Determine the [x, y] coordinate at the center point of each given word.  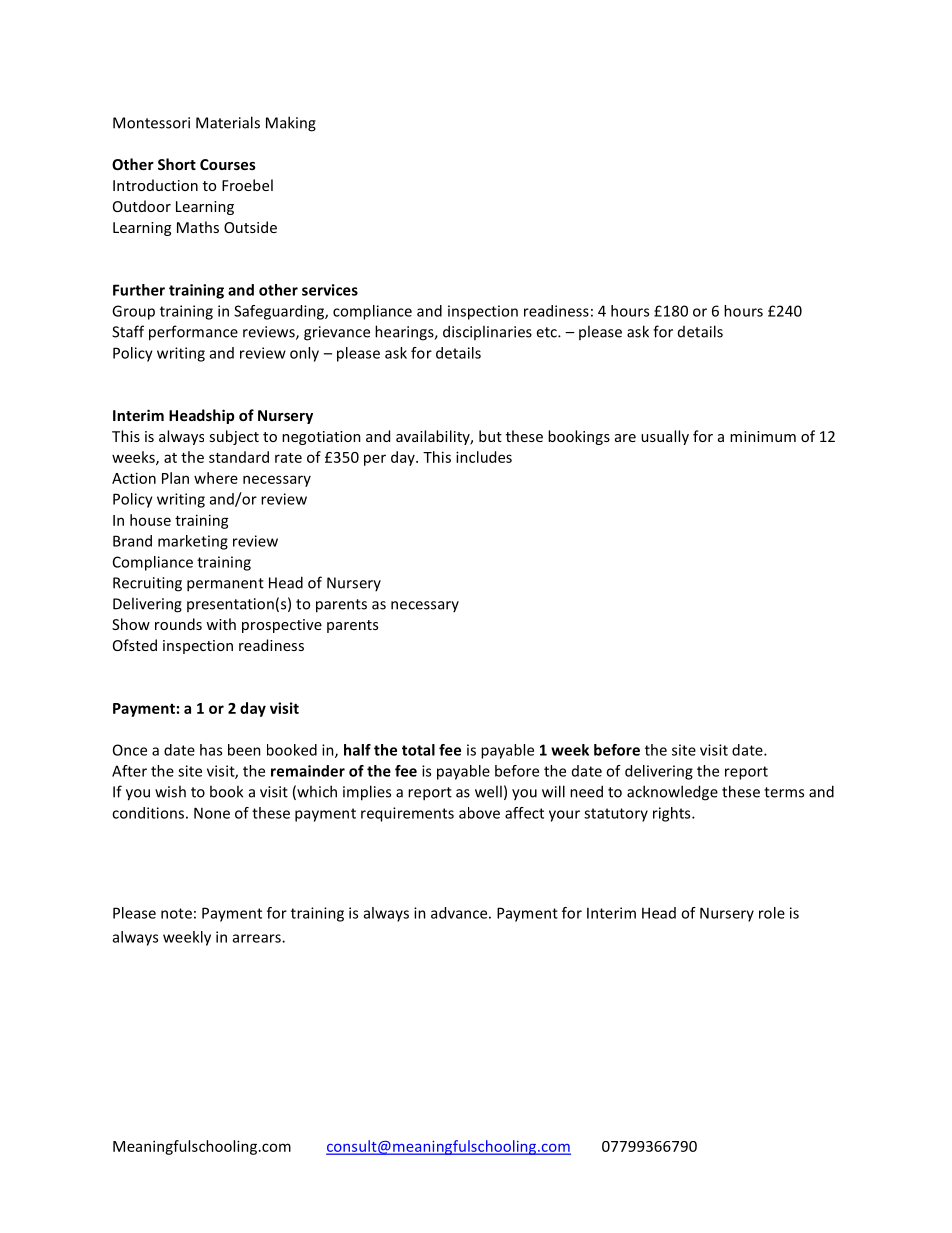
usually [665, 437]
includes [484, 457]
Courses [228, 164]
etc [547, 332]
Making [291, 124]
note [176, 913]
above [479, 813]
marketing [193, 542]
